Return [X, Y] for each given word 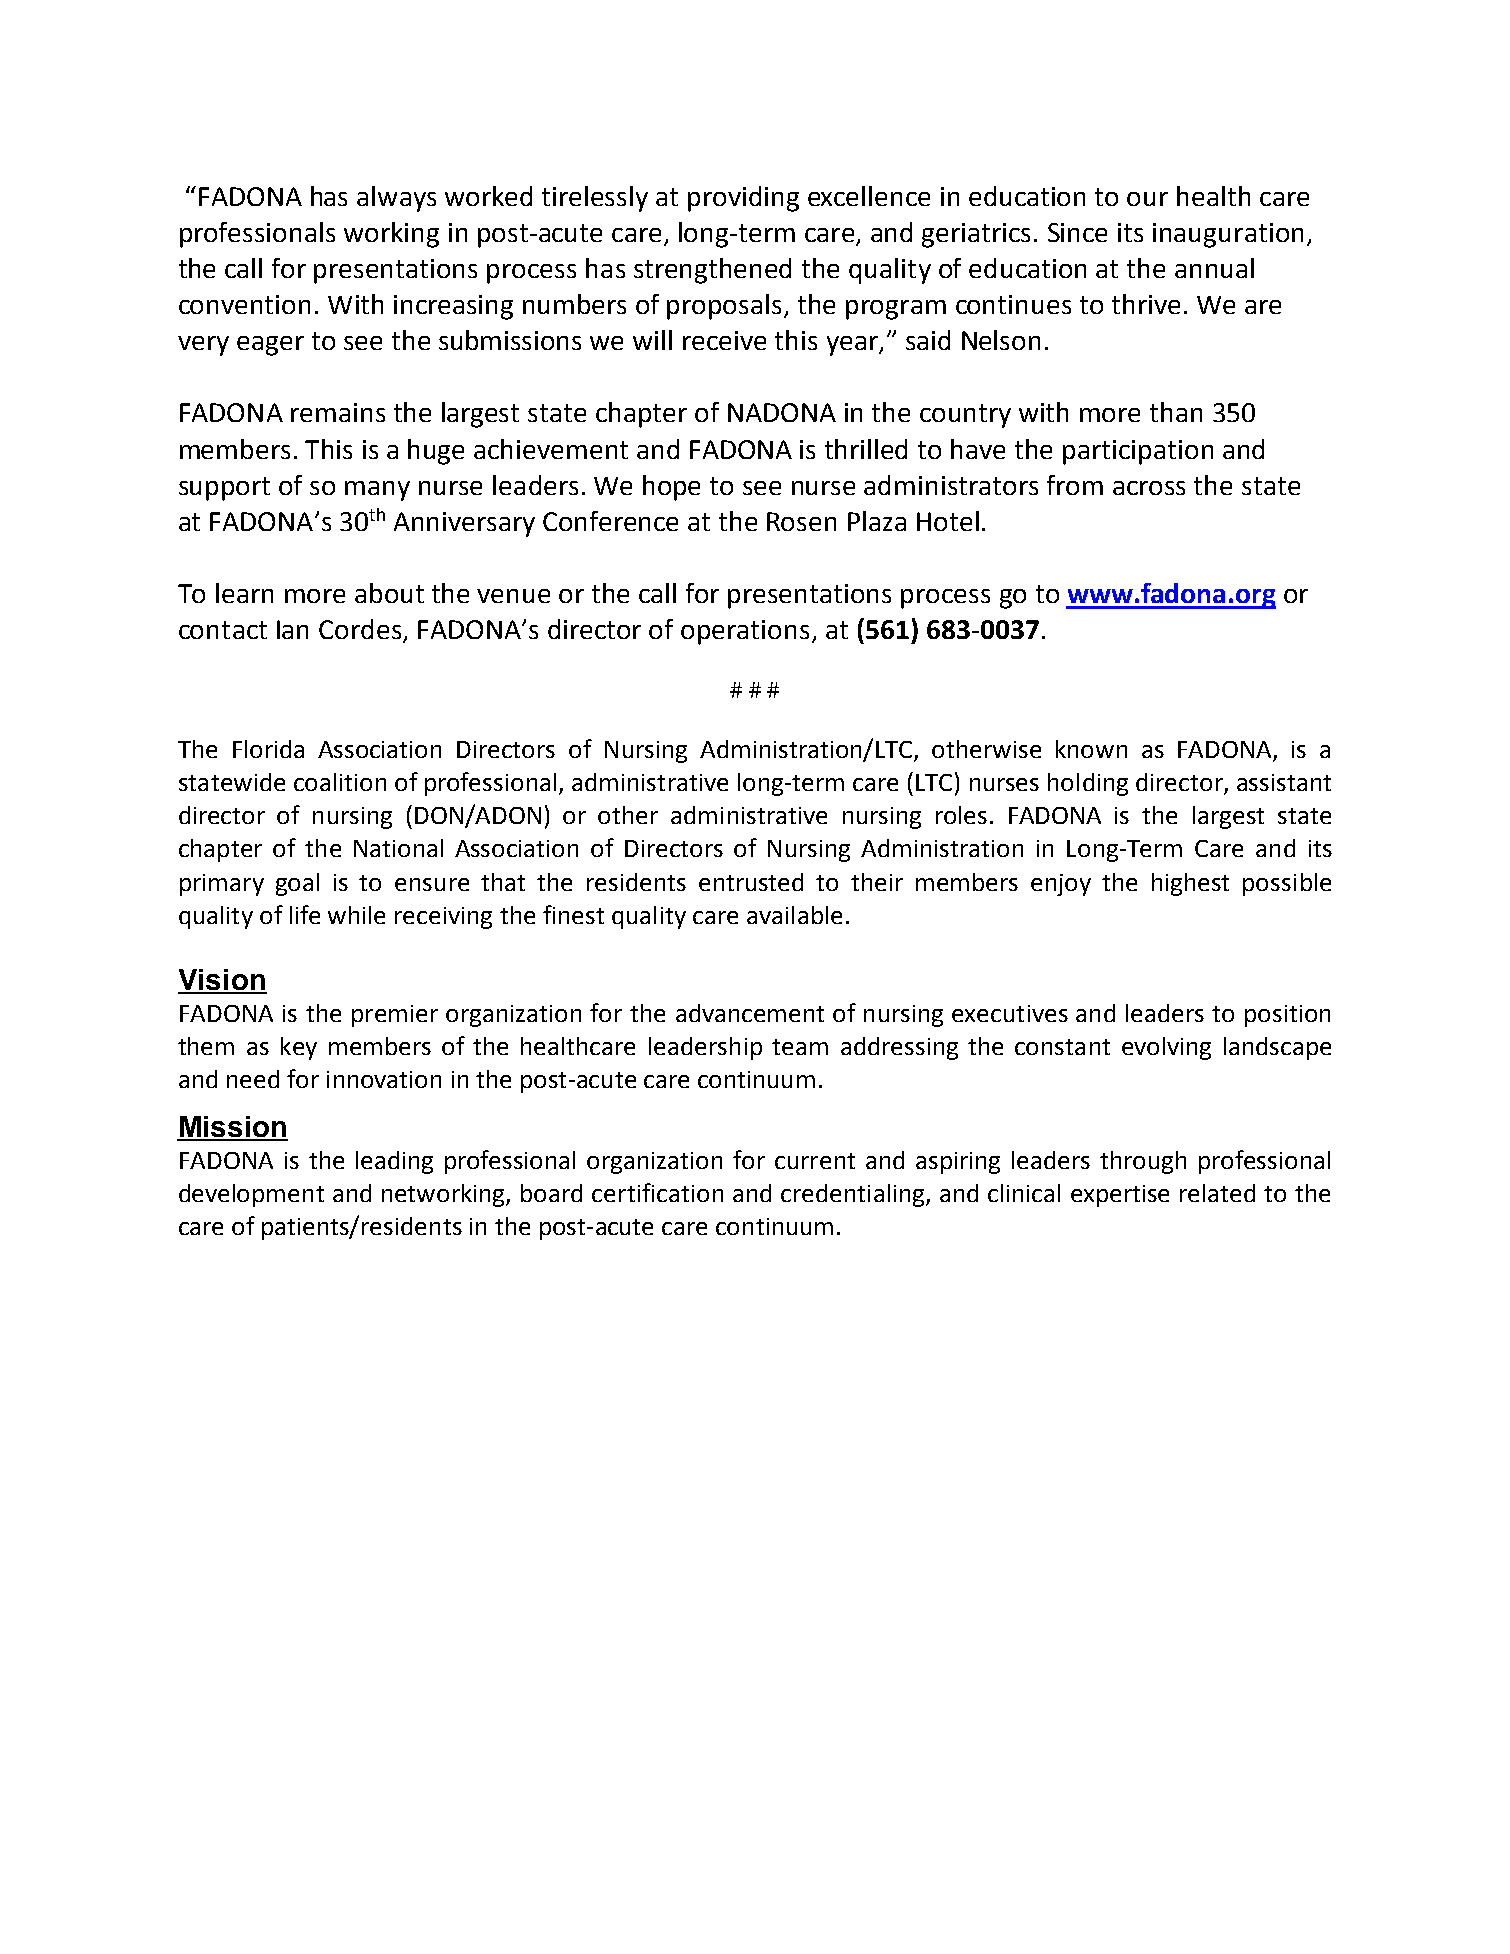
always [396, 199]
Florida [268, 749]
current [815, 1161]
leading [394, 1162]
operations [745, 632]
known [1091, 749]
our [1147, 199]
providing [743, 199]
